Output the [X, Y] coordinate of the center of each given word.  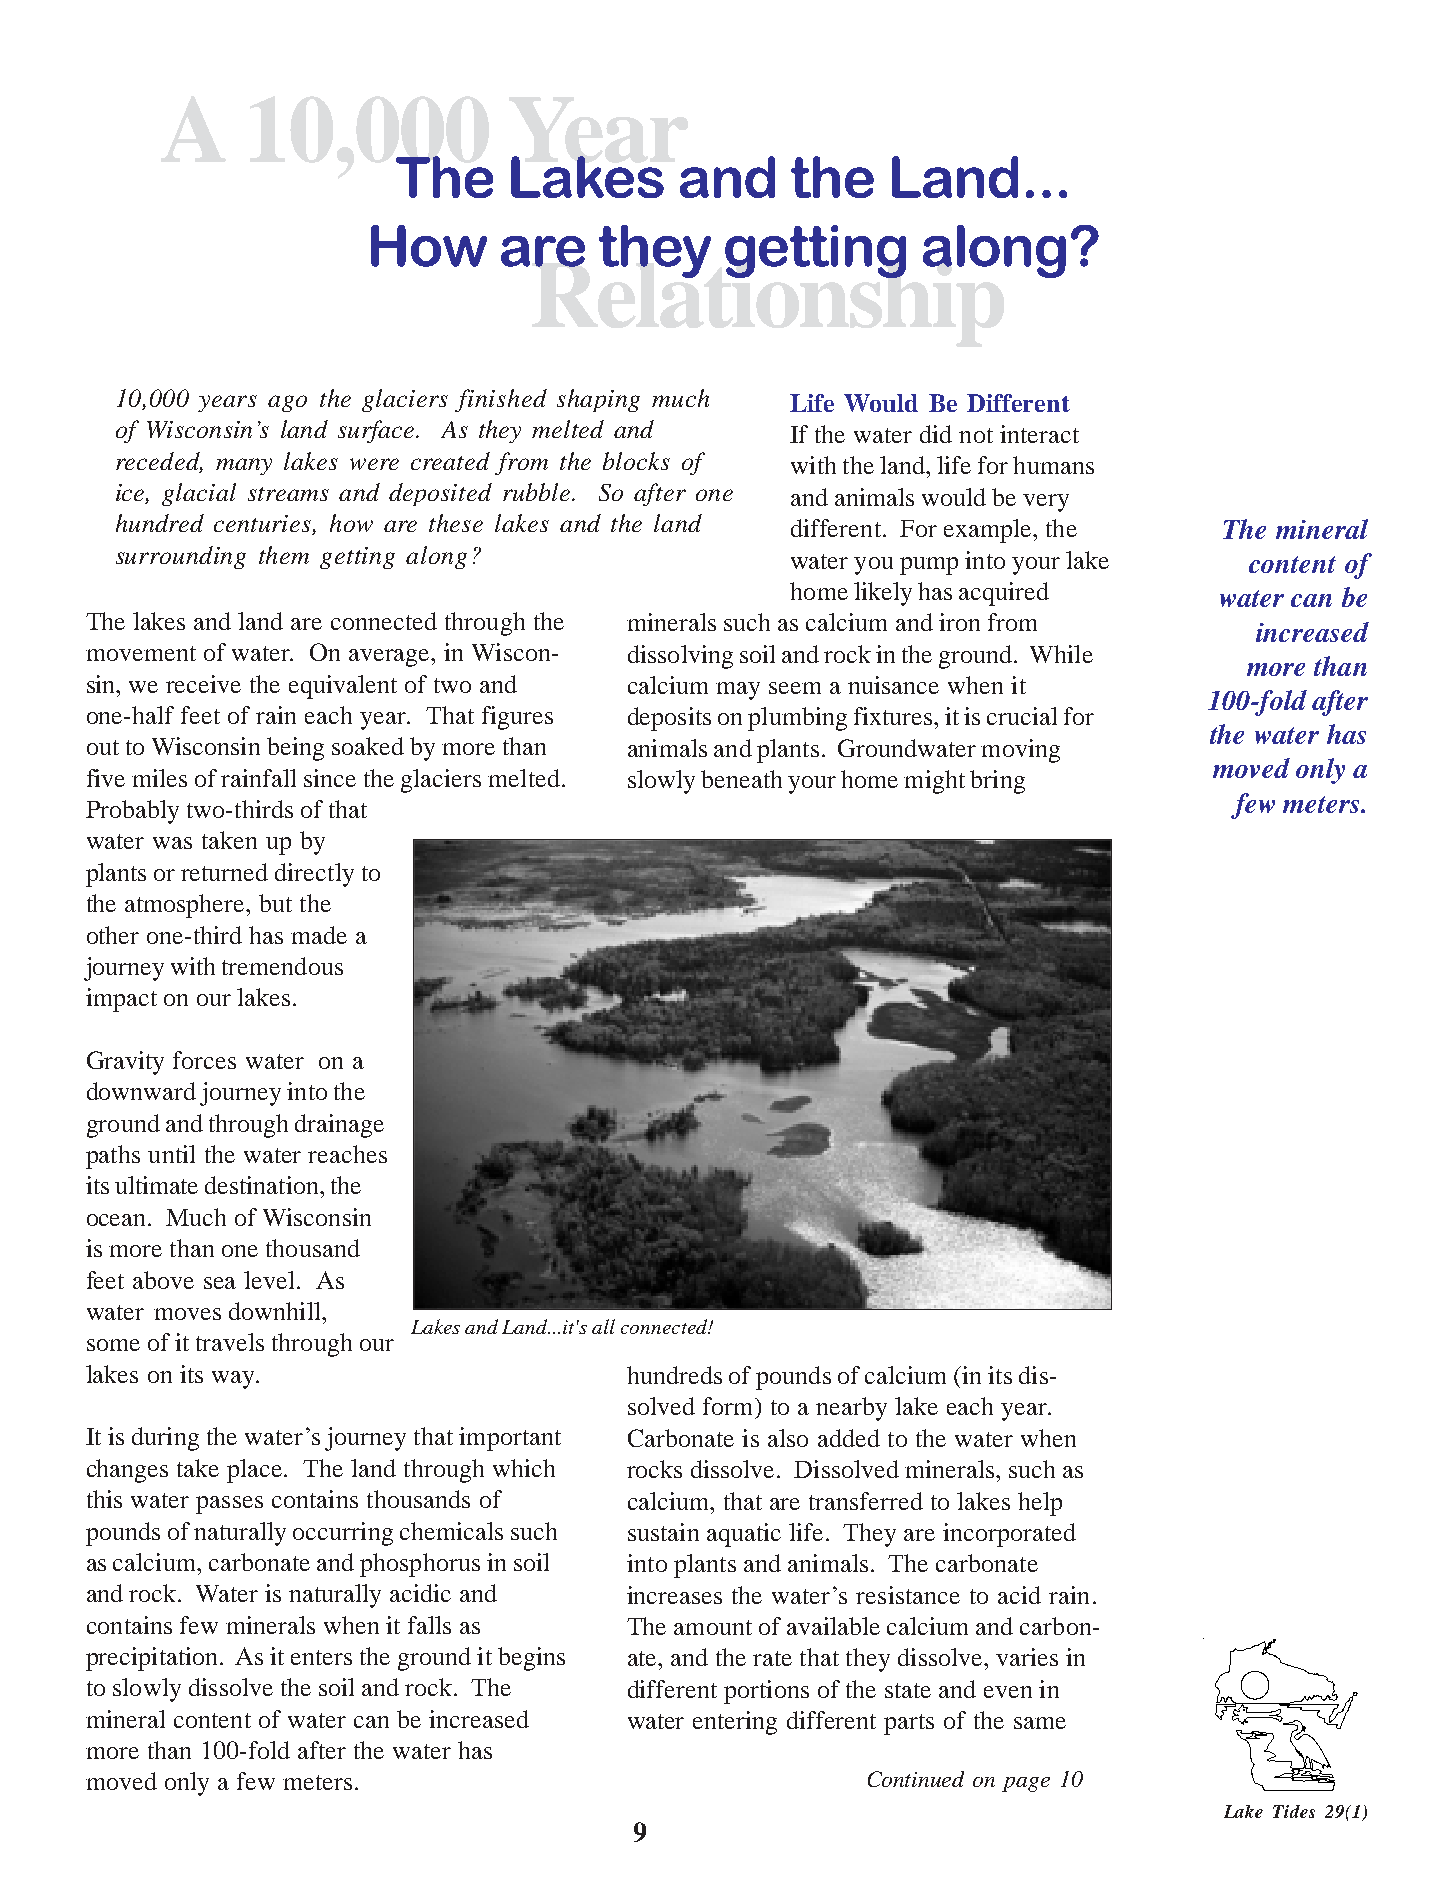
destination [263, 1185]
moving [1020, 751]
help [1040, 1504]
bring [997, 782]
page [1026, 1784]
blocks [636, 461]
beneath [741, 779]
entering [735, 1723]
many [244, 466]
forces [204, 1060]
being [295, 749]
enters [321, 1657]
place [256, 1471]
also [788, 1438]
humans [1053, 465]
